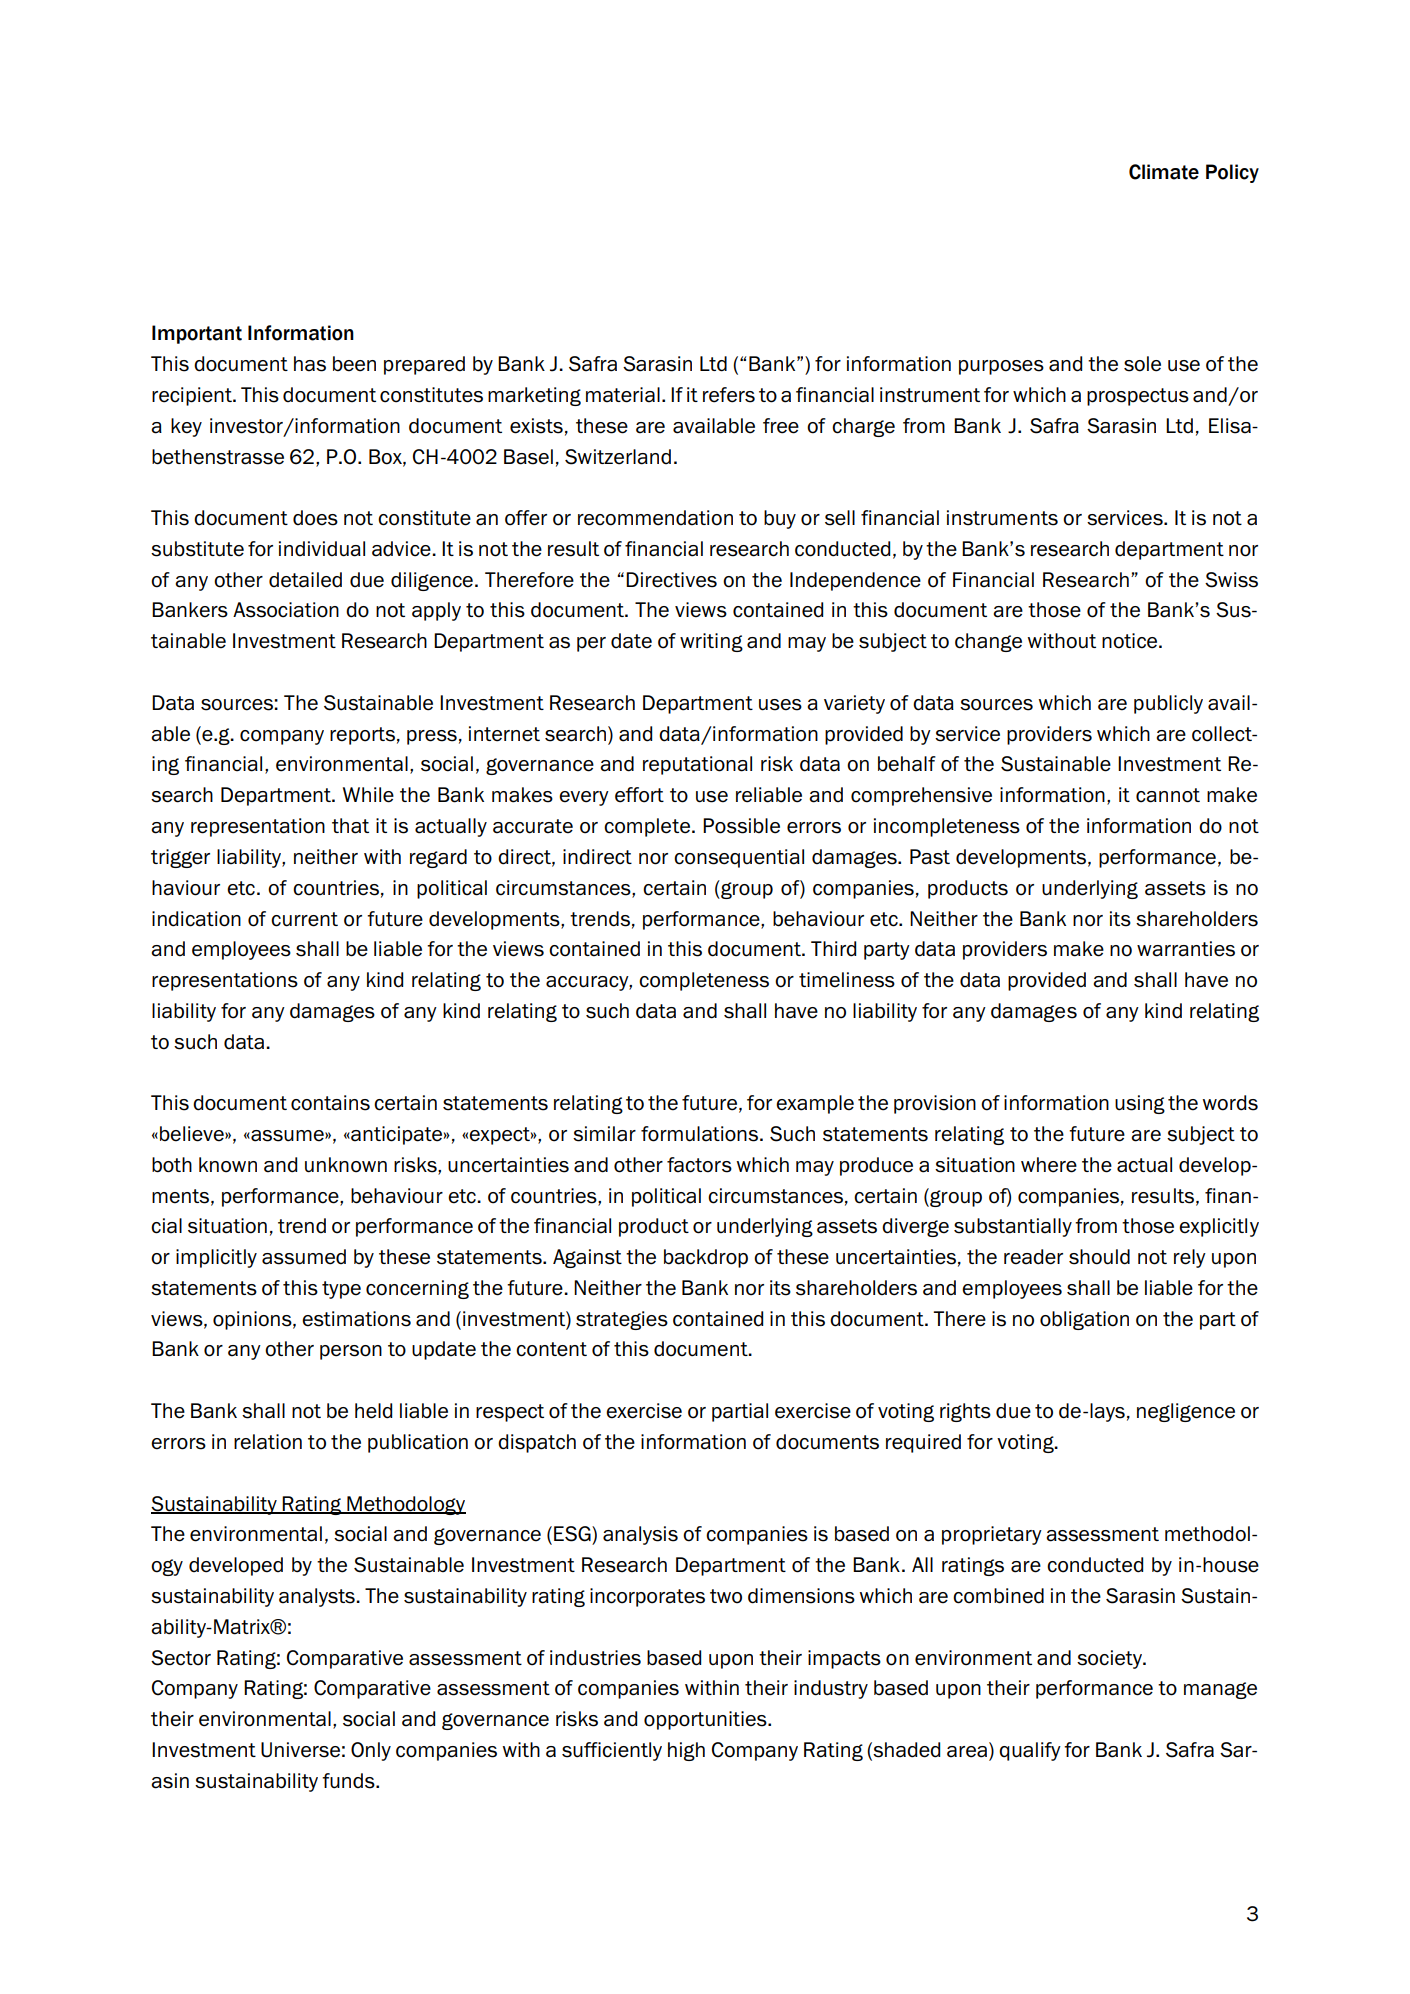 The image size is (1410, 1994). What do you see at coordinates (1168, 704) in the image?
I see `publicly` at bounding box center [1168, 704].
